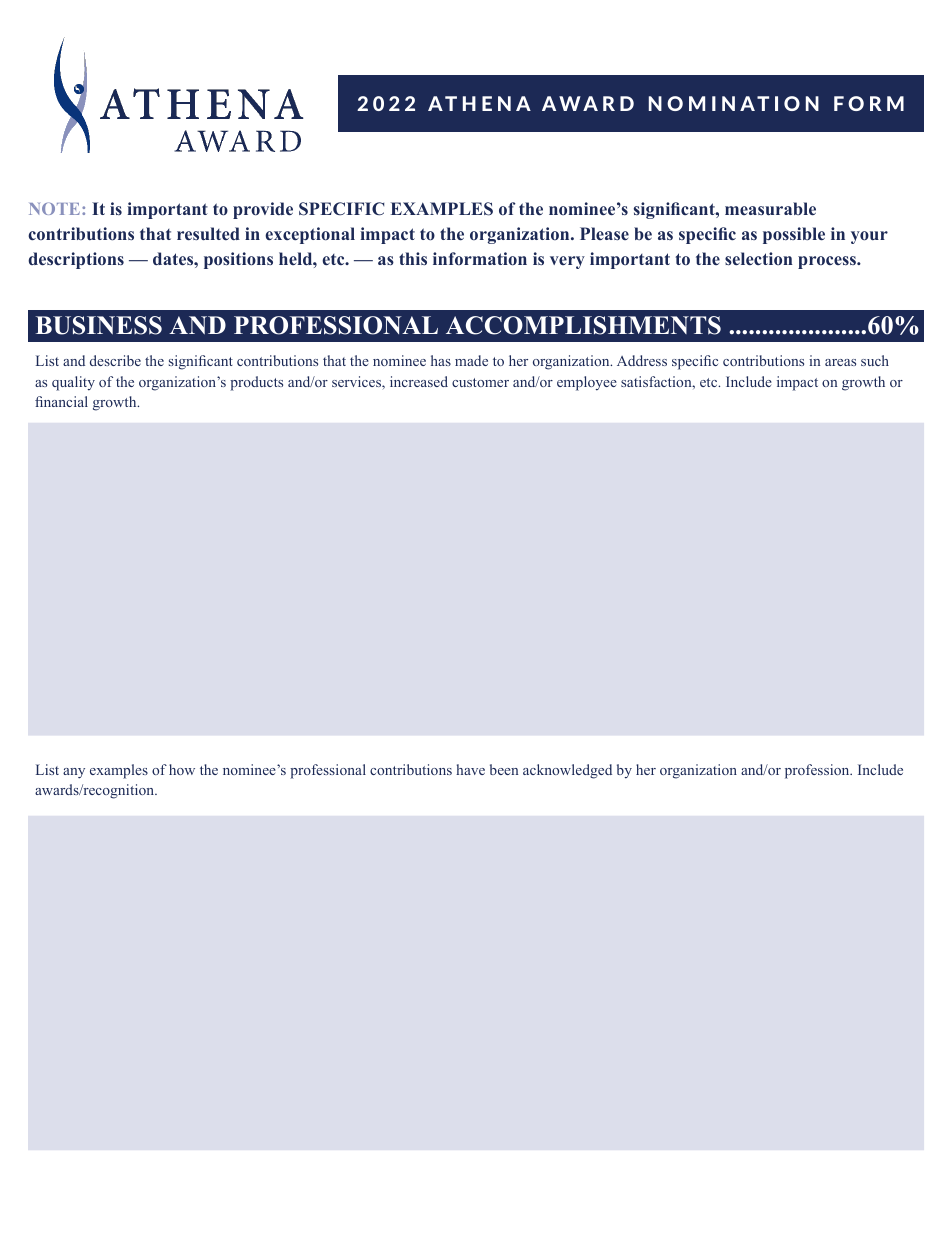  What do you see at coordinates (208, 233) in the screenshot?
I see `resulted` at bounding box center [208, 233].
